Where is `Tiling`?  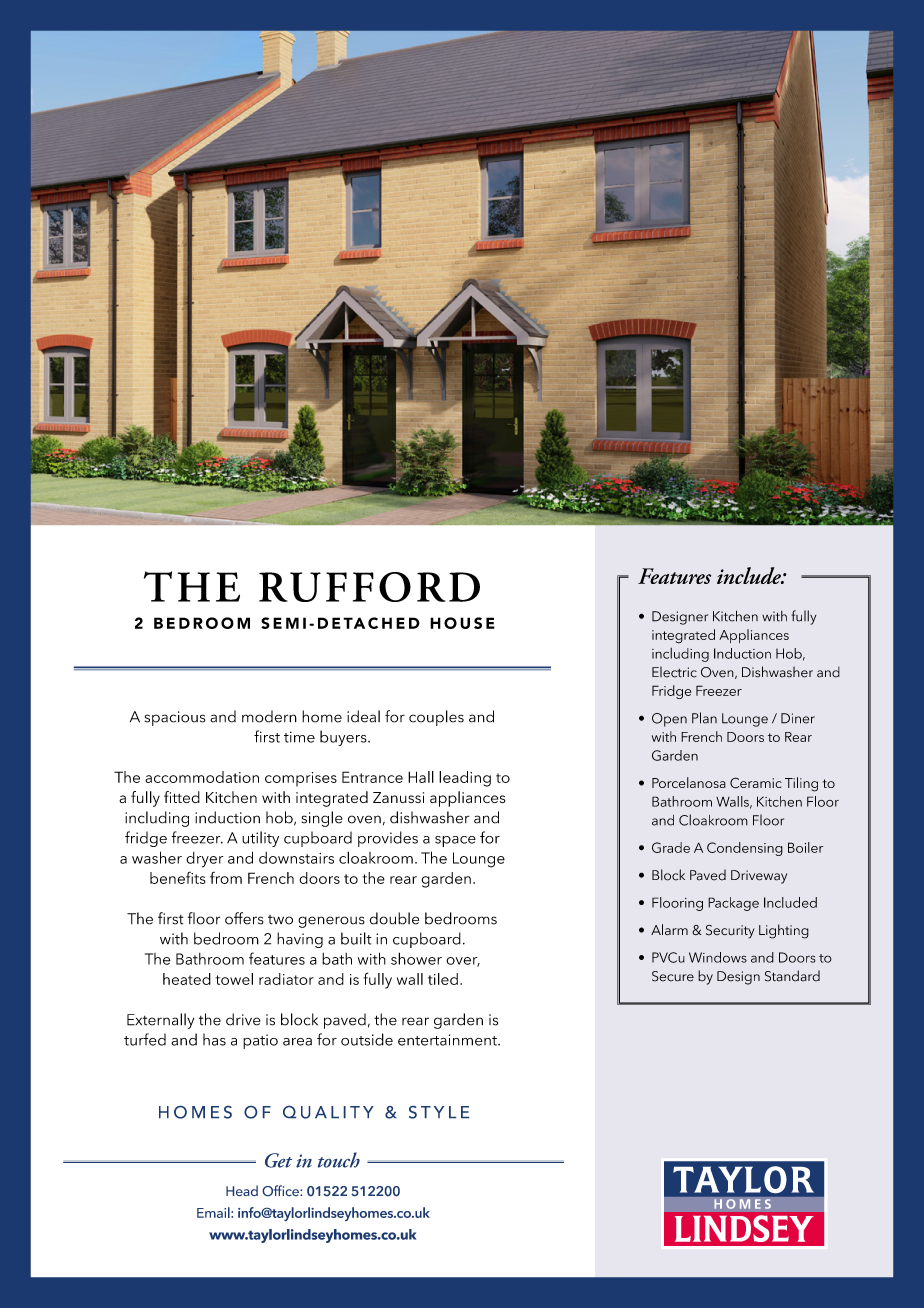 Tiling is located at coordinates (801, 784).
